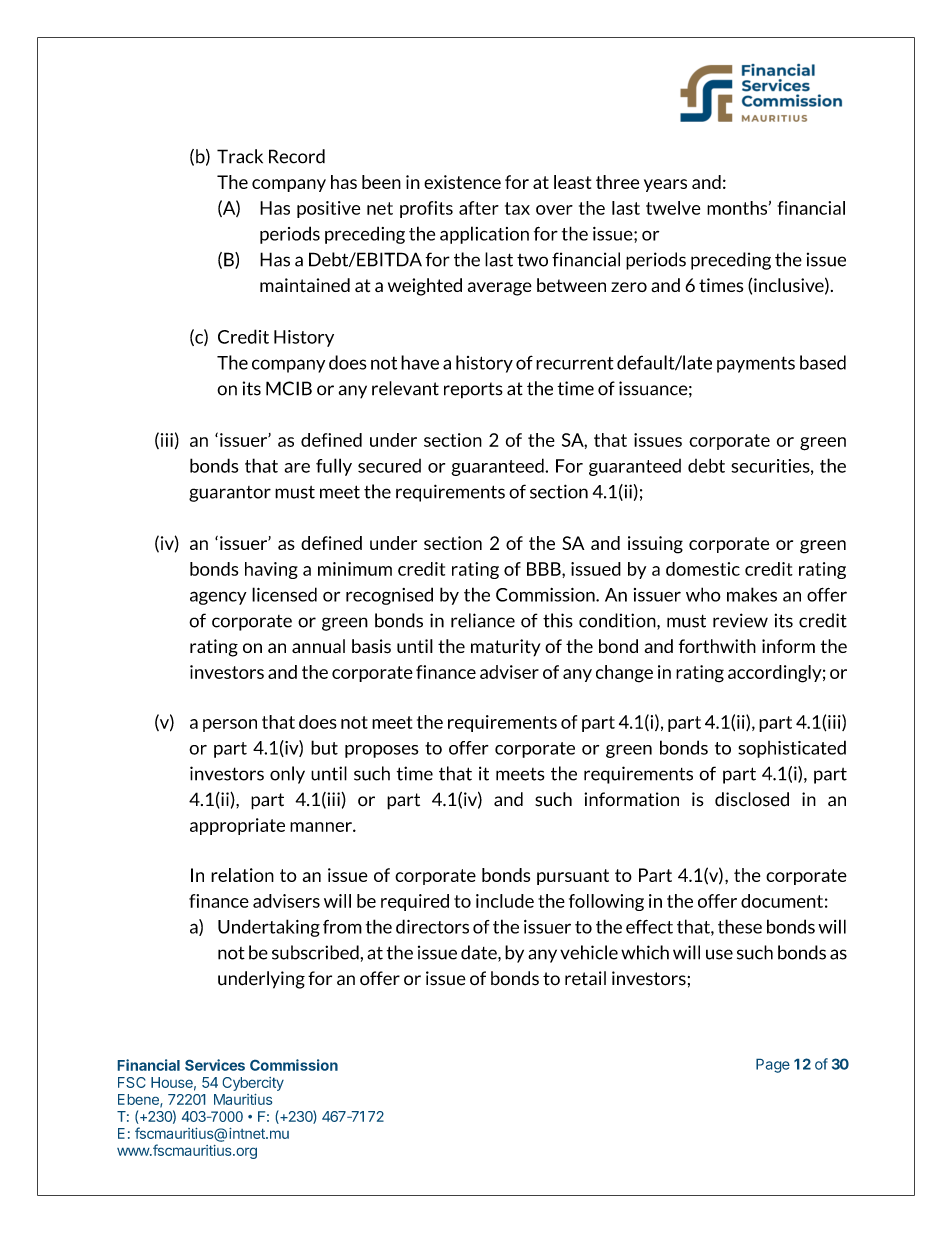 This document has width=952, height=1233. I want to click on retail, so click(585, 978).
